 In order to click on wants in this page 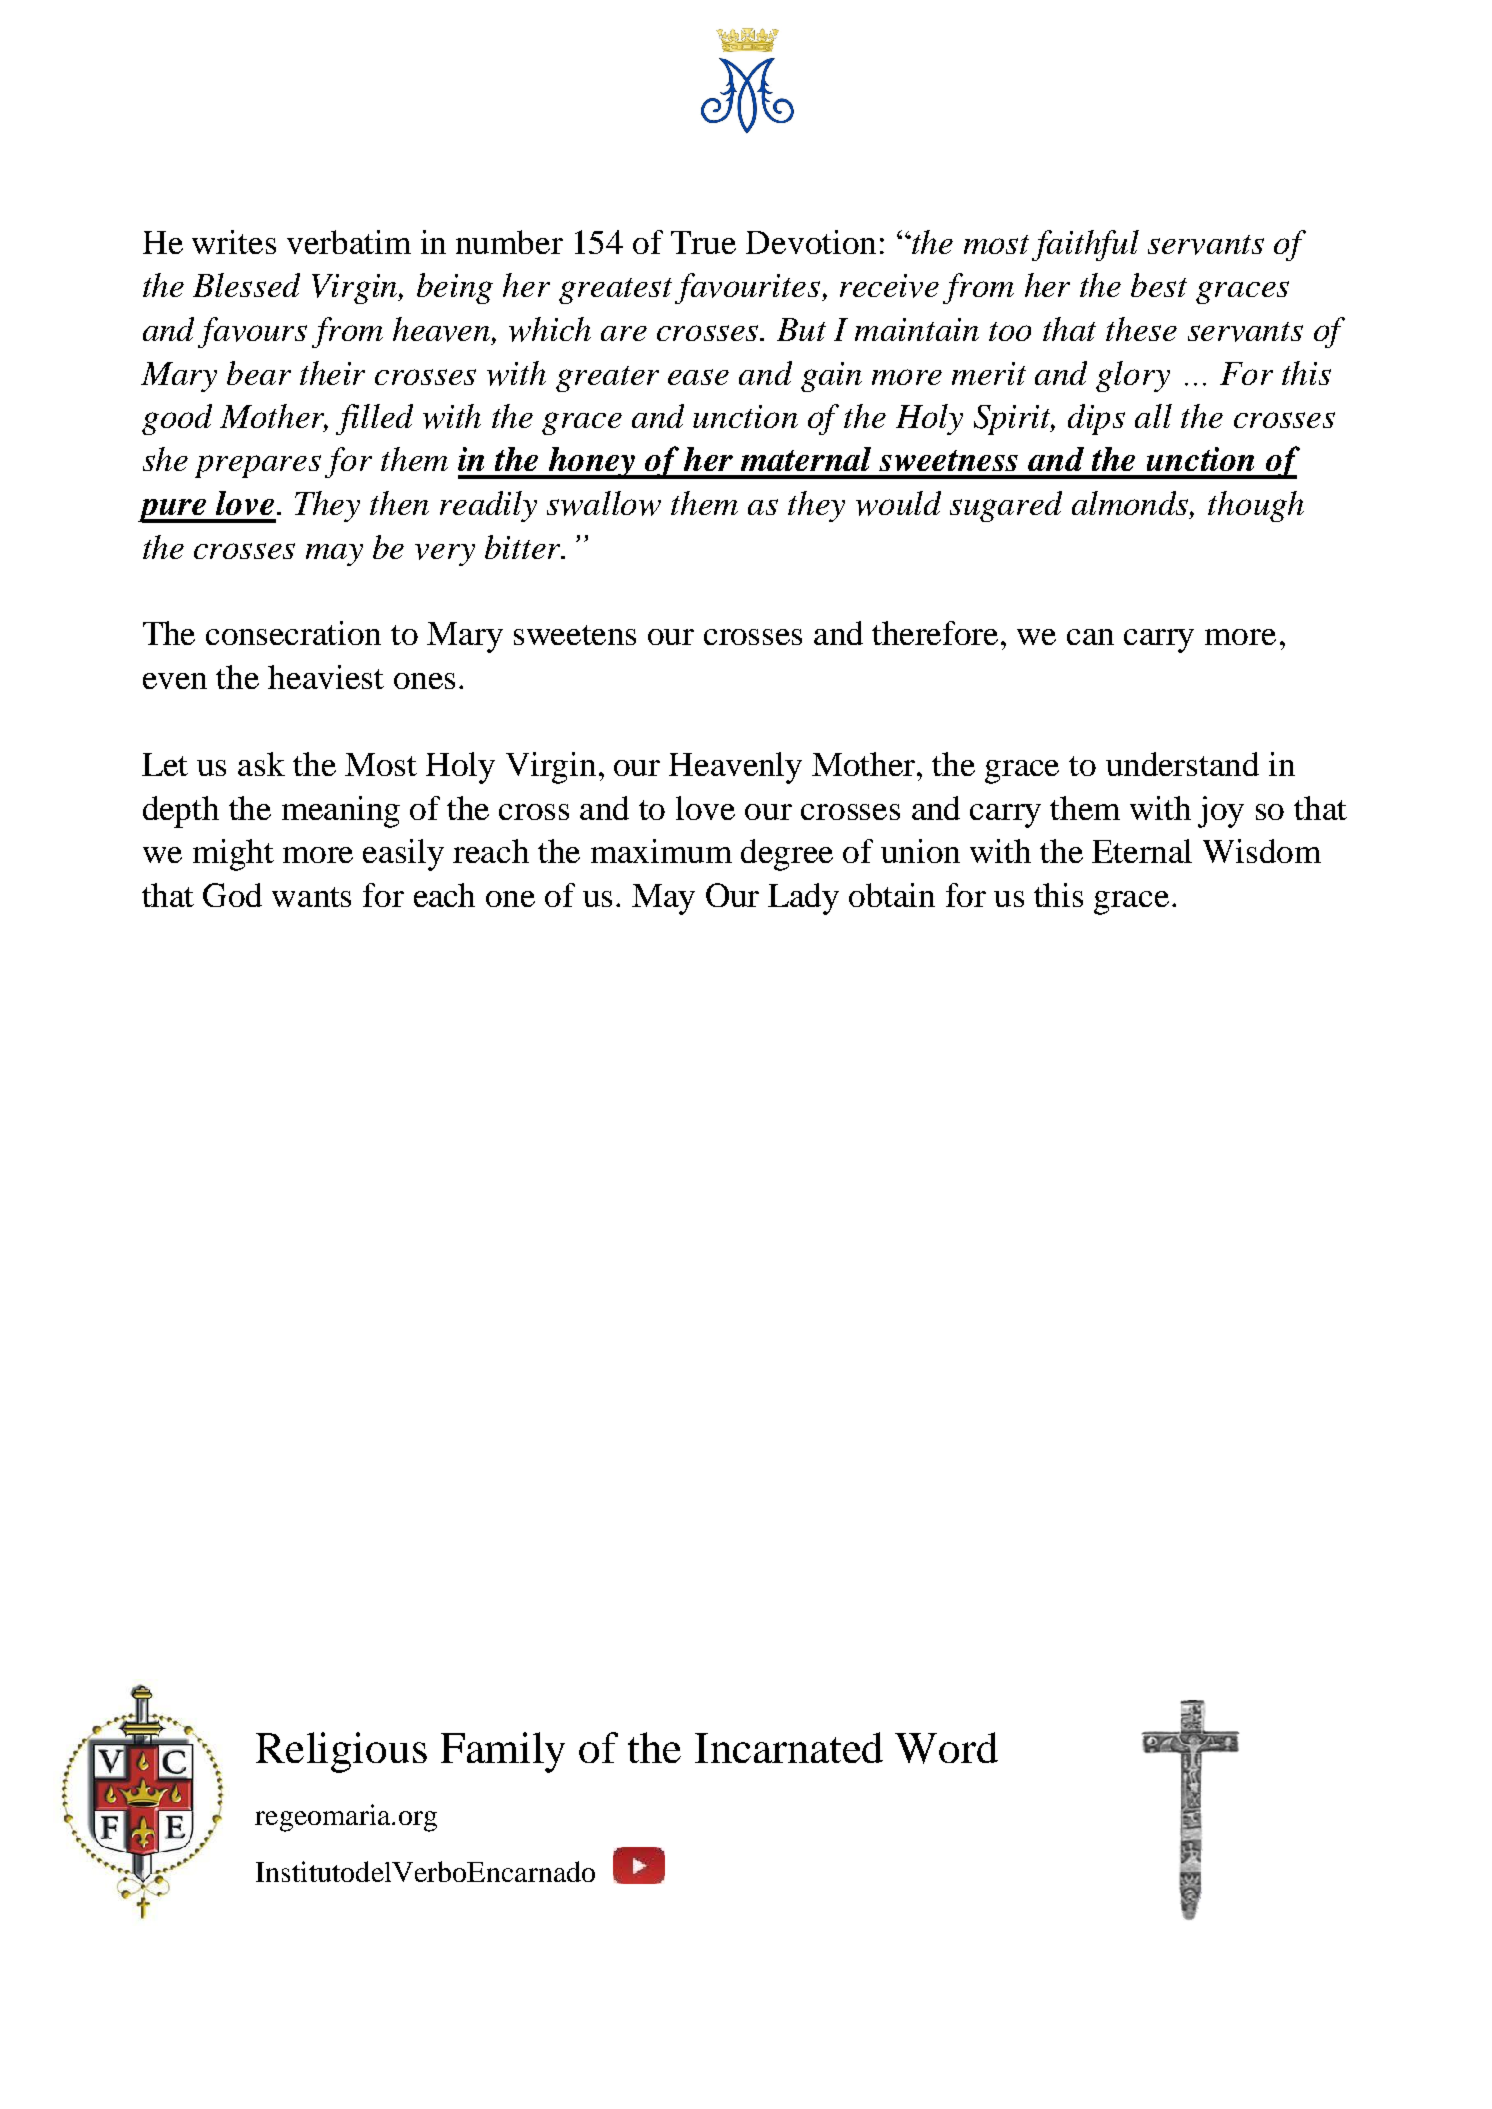, I will do `click(311, 897)`.
